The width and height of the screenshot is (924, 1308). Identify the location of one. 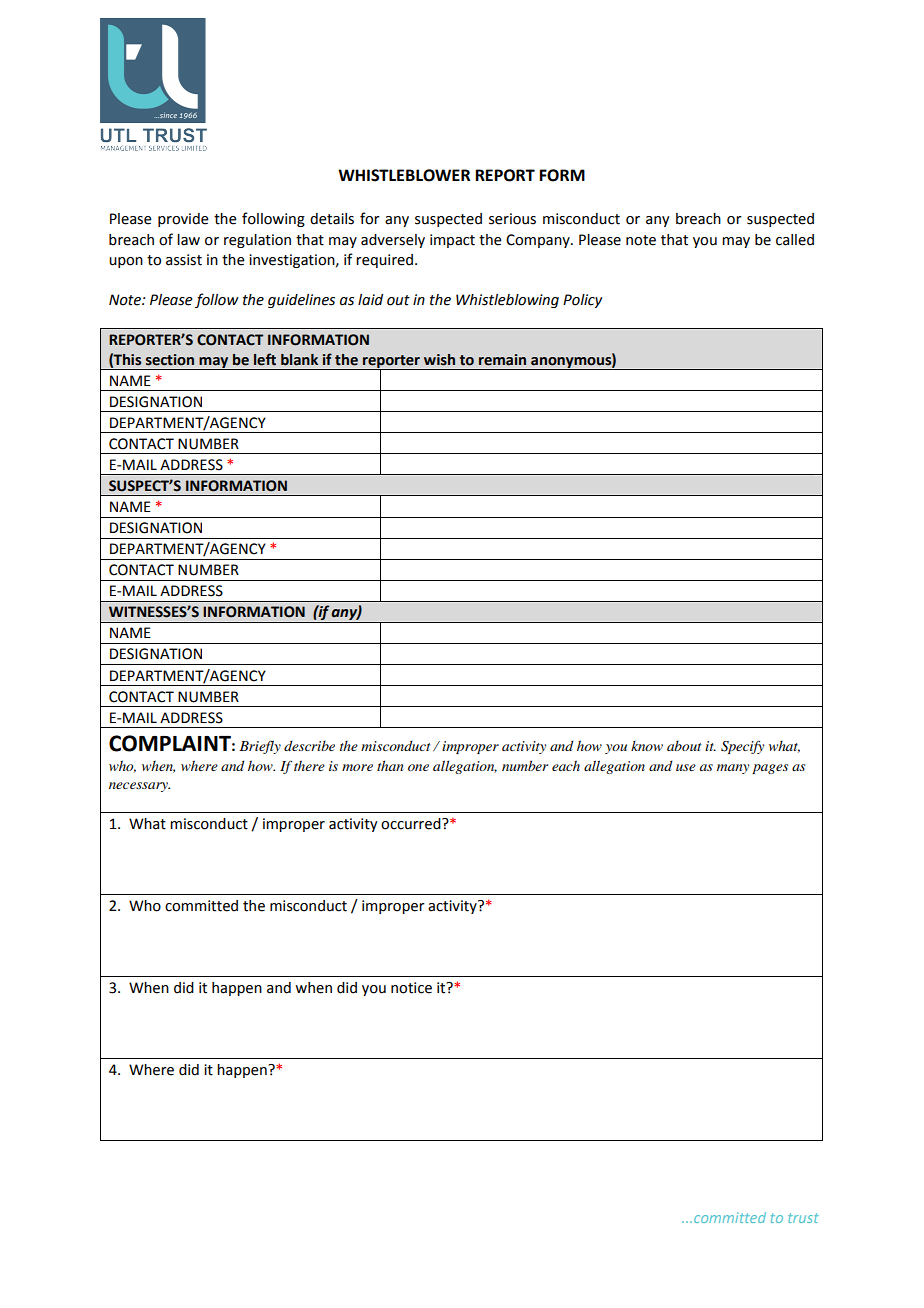
(418, 767).
